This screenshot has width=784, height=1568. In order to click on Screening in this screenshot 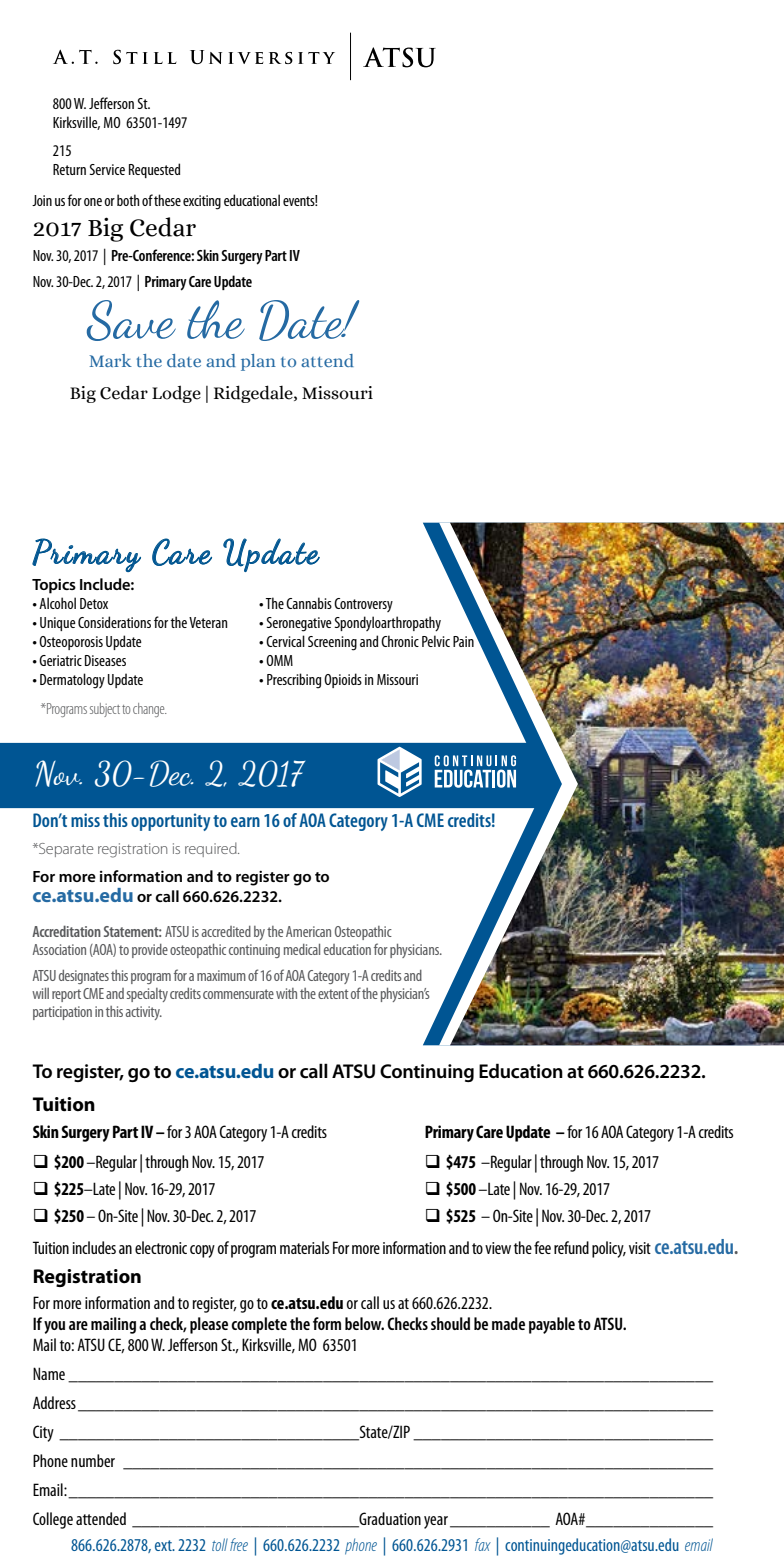, I will do `click(332, 643)`.
